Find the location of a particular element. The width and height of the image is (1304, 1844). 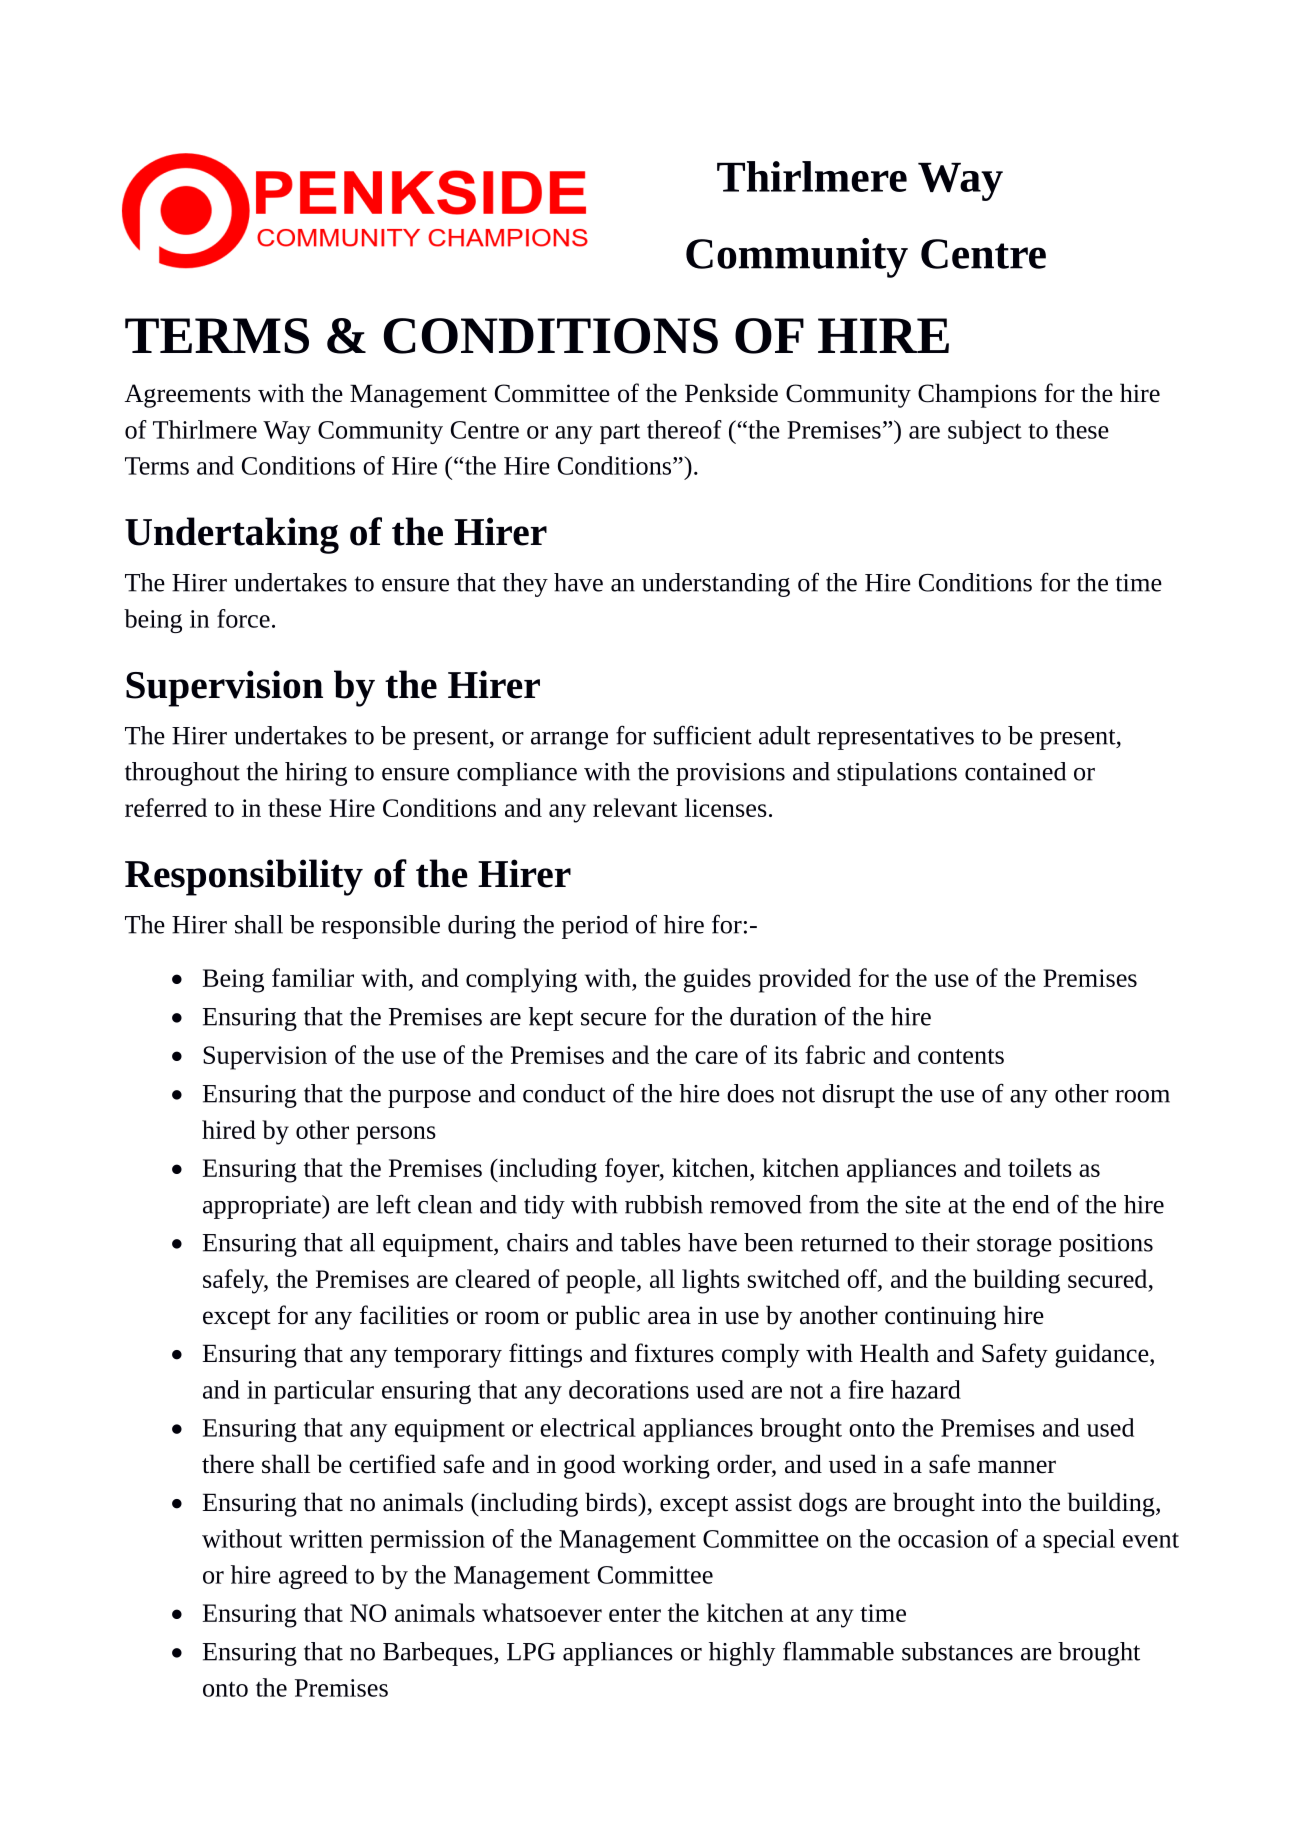

understanding is located at coordinates (716, 585).
